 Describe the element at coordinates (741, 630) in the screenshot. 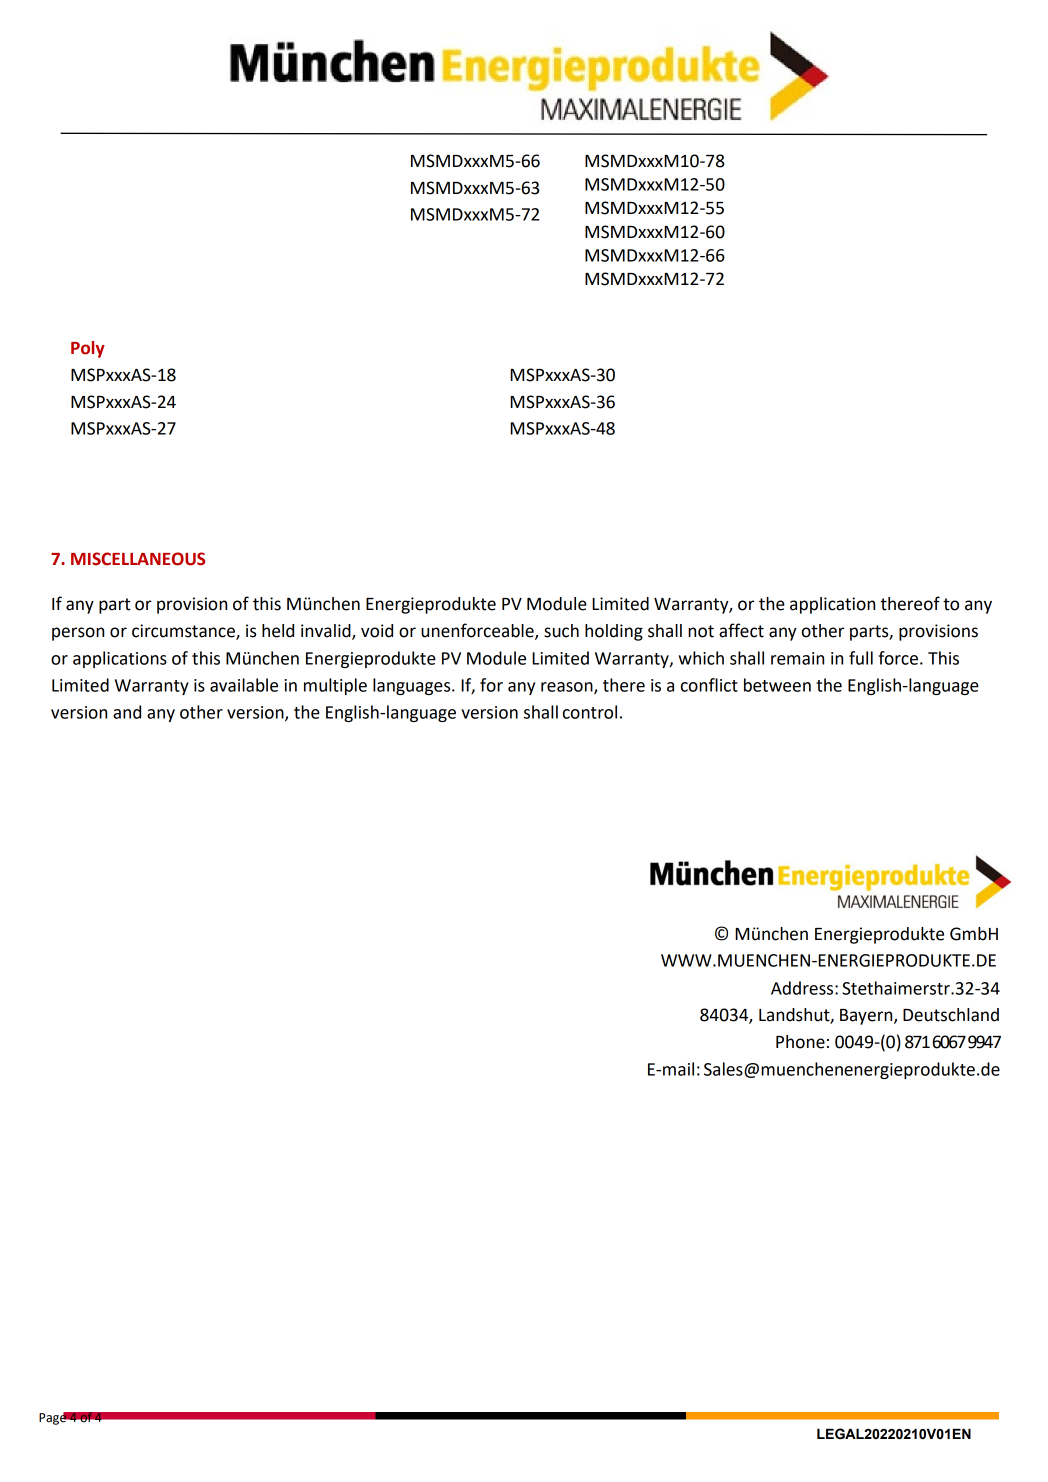

I see `affect` at that location.
